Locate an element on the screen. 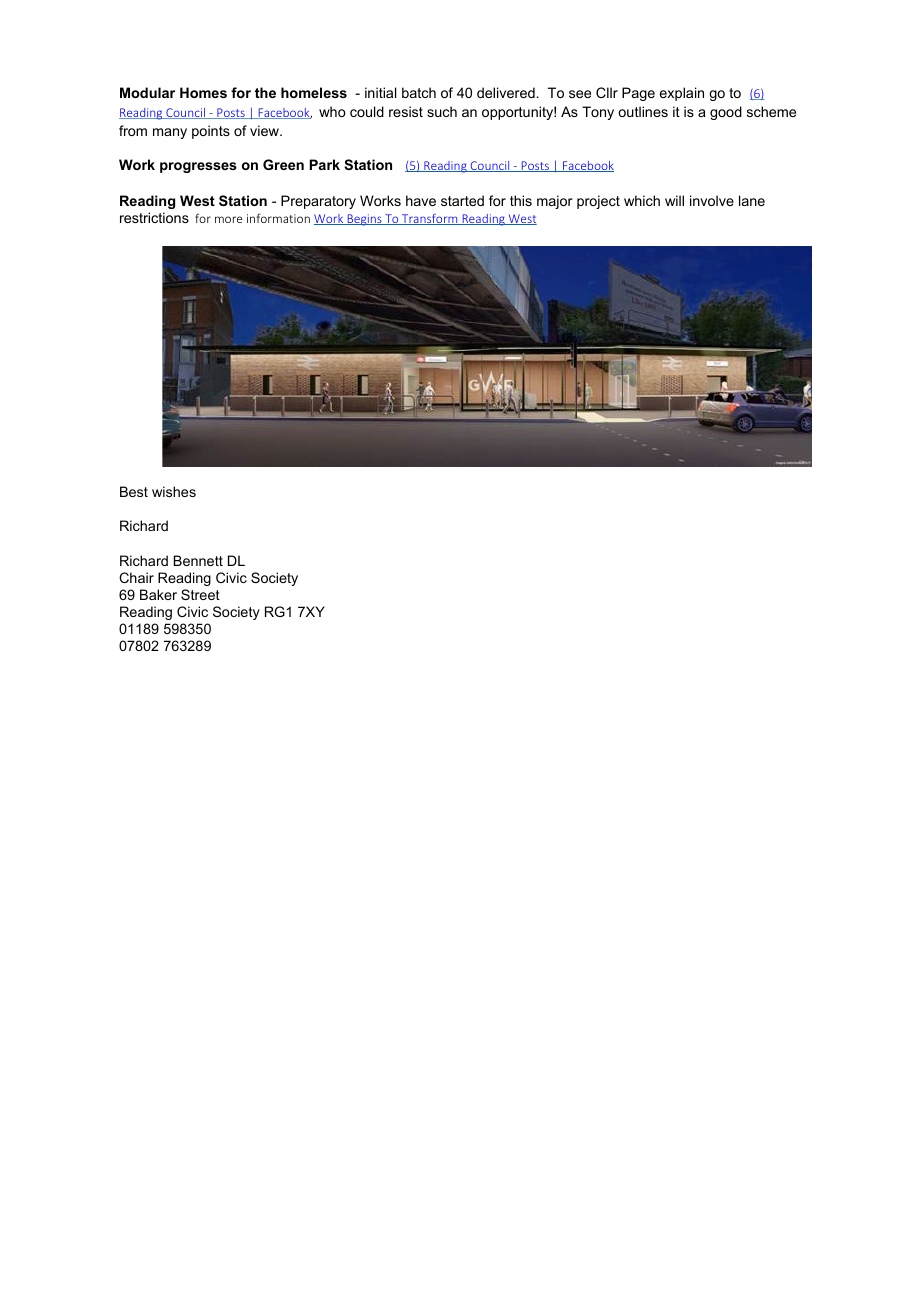 The width and height of the screenshot is (924, 1307). more is located at coordinates (228, 219).
